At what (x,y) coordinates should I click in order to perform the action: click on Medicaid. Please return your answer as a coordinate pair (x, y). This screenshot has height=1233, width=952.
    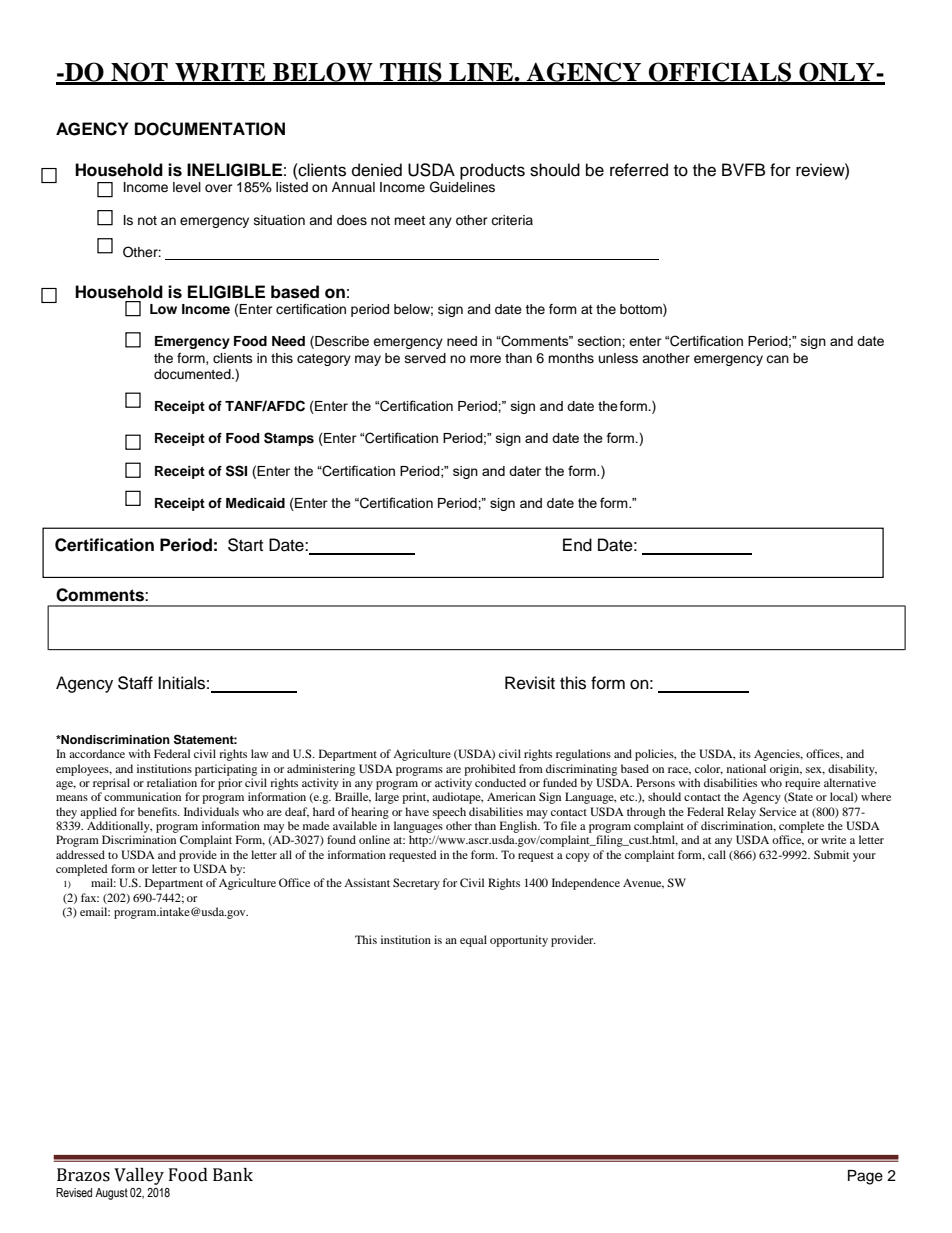
    Looking at the image, I should click on (255, 503).
